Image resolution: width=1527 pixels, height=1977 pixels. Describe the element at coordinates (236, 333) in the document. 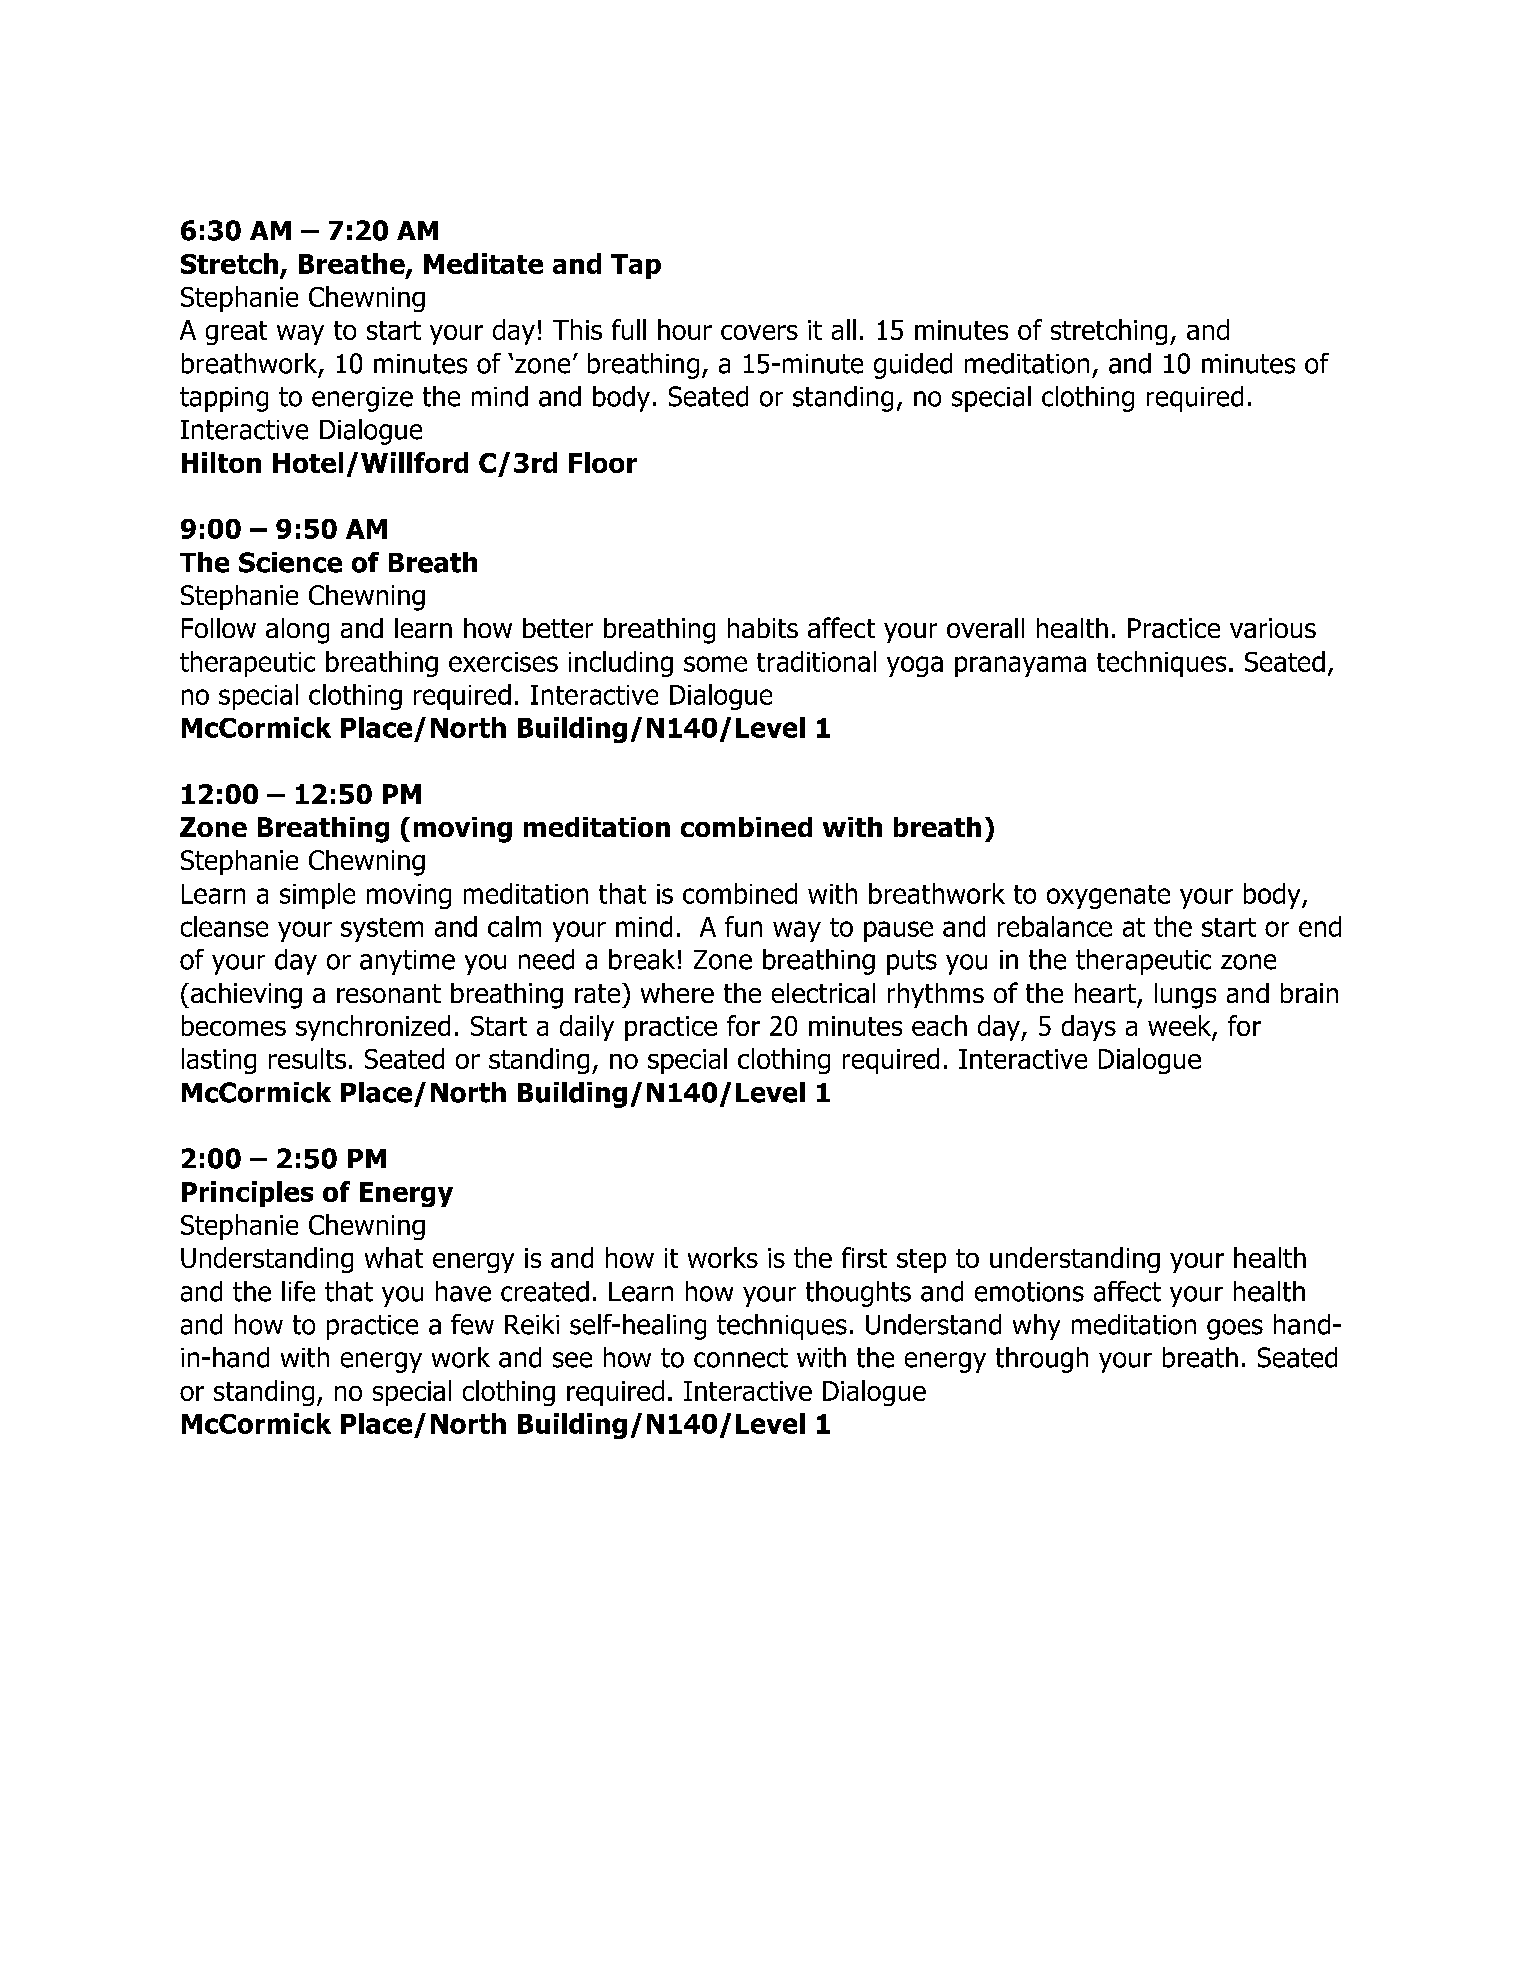

I see `great` at that location.
